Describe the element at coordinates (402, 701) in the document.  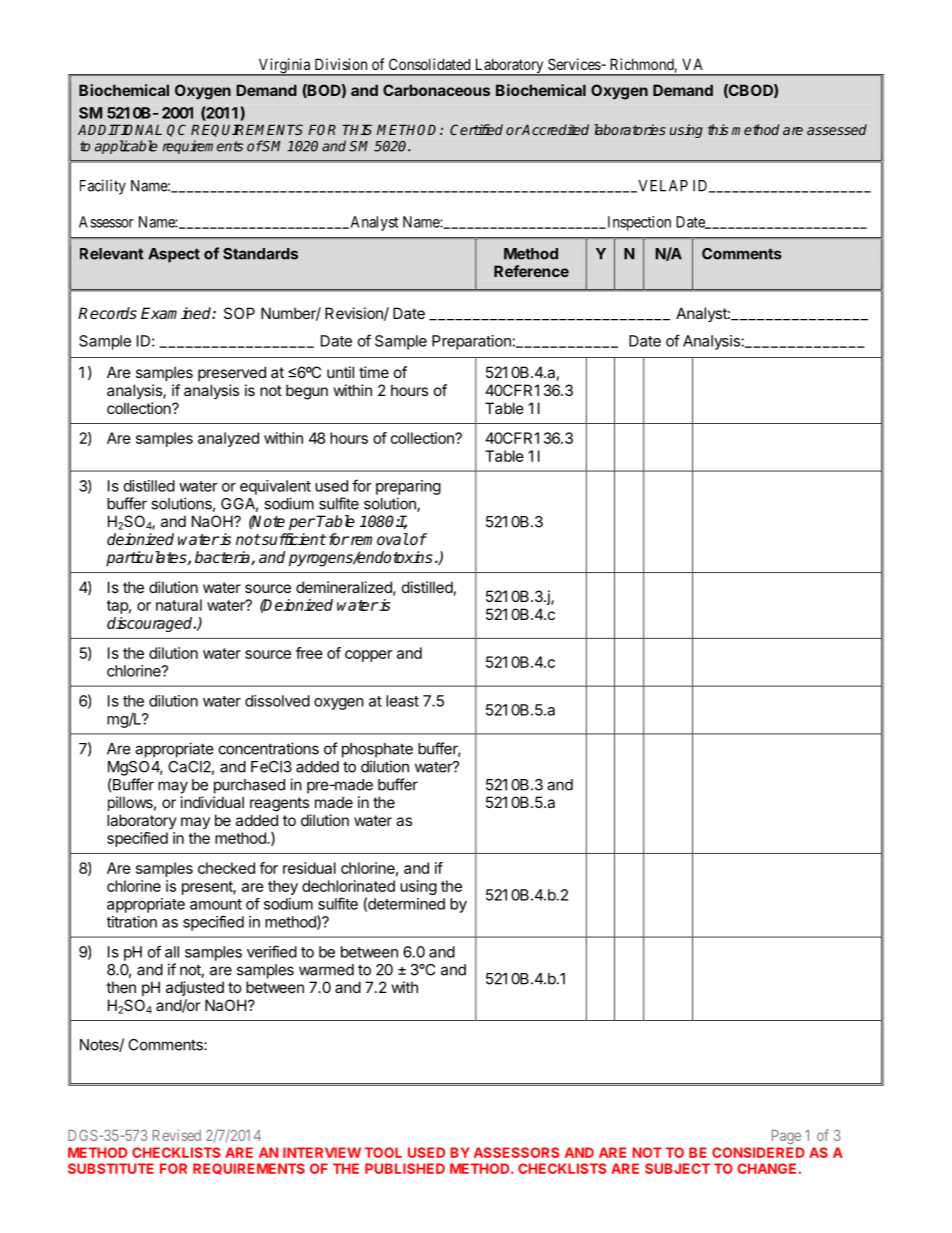
I see `least` at that location.
